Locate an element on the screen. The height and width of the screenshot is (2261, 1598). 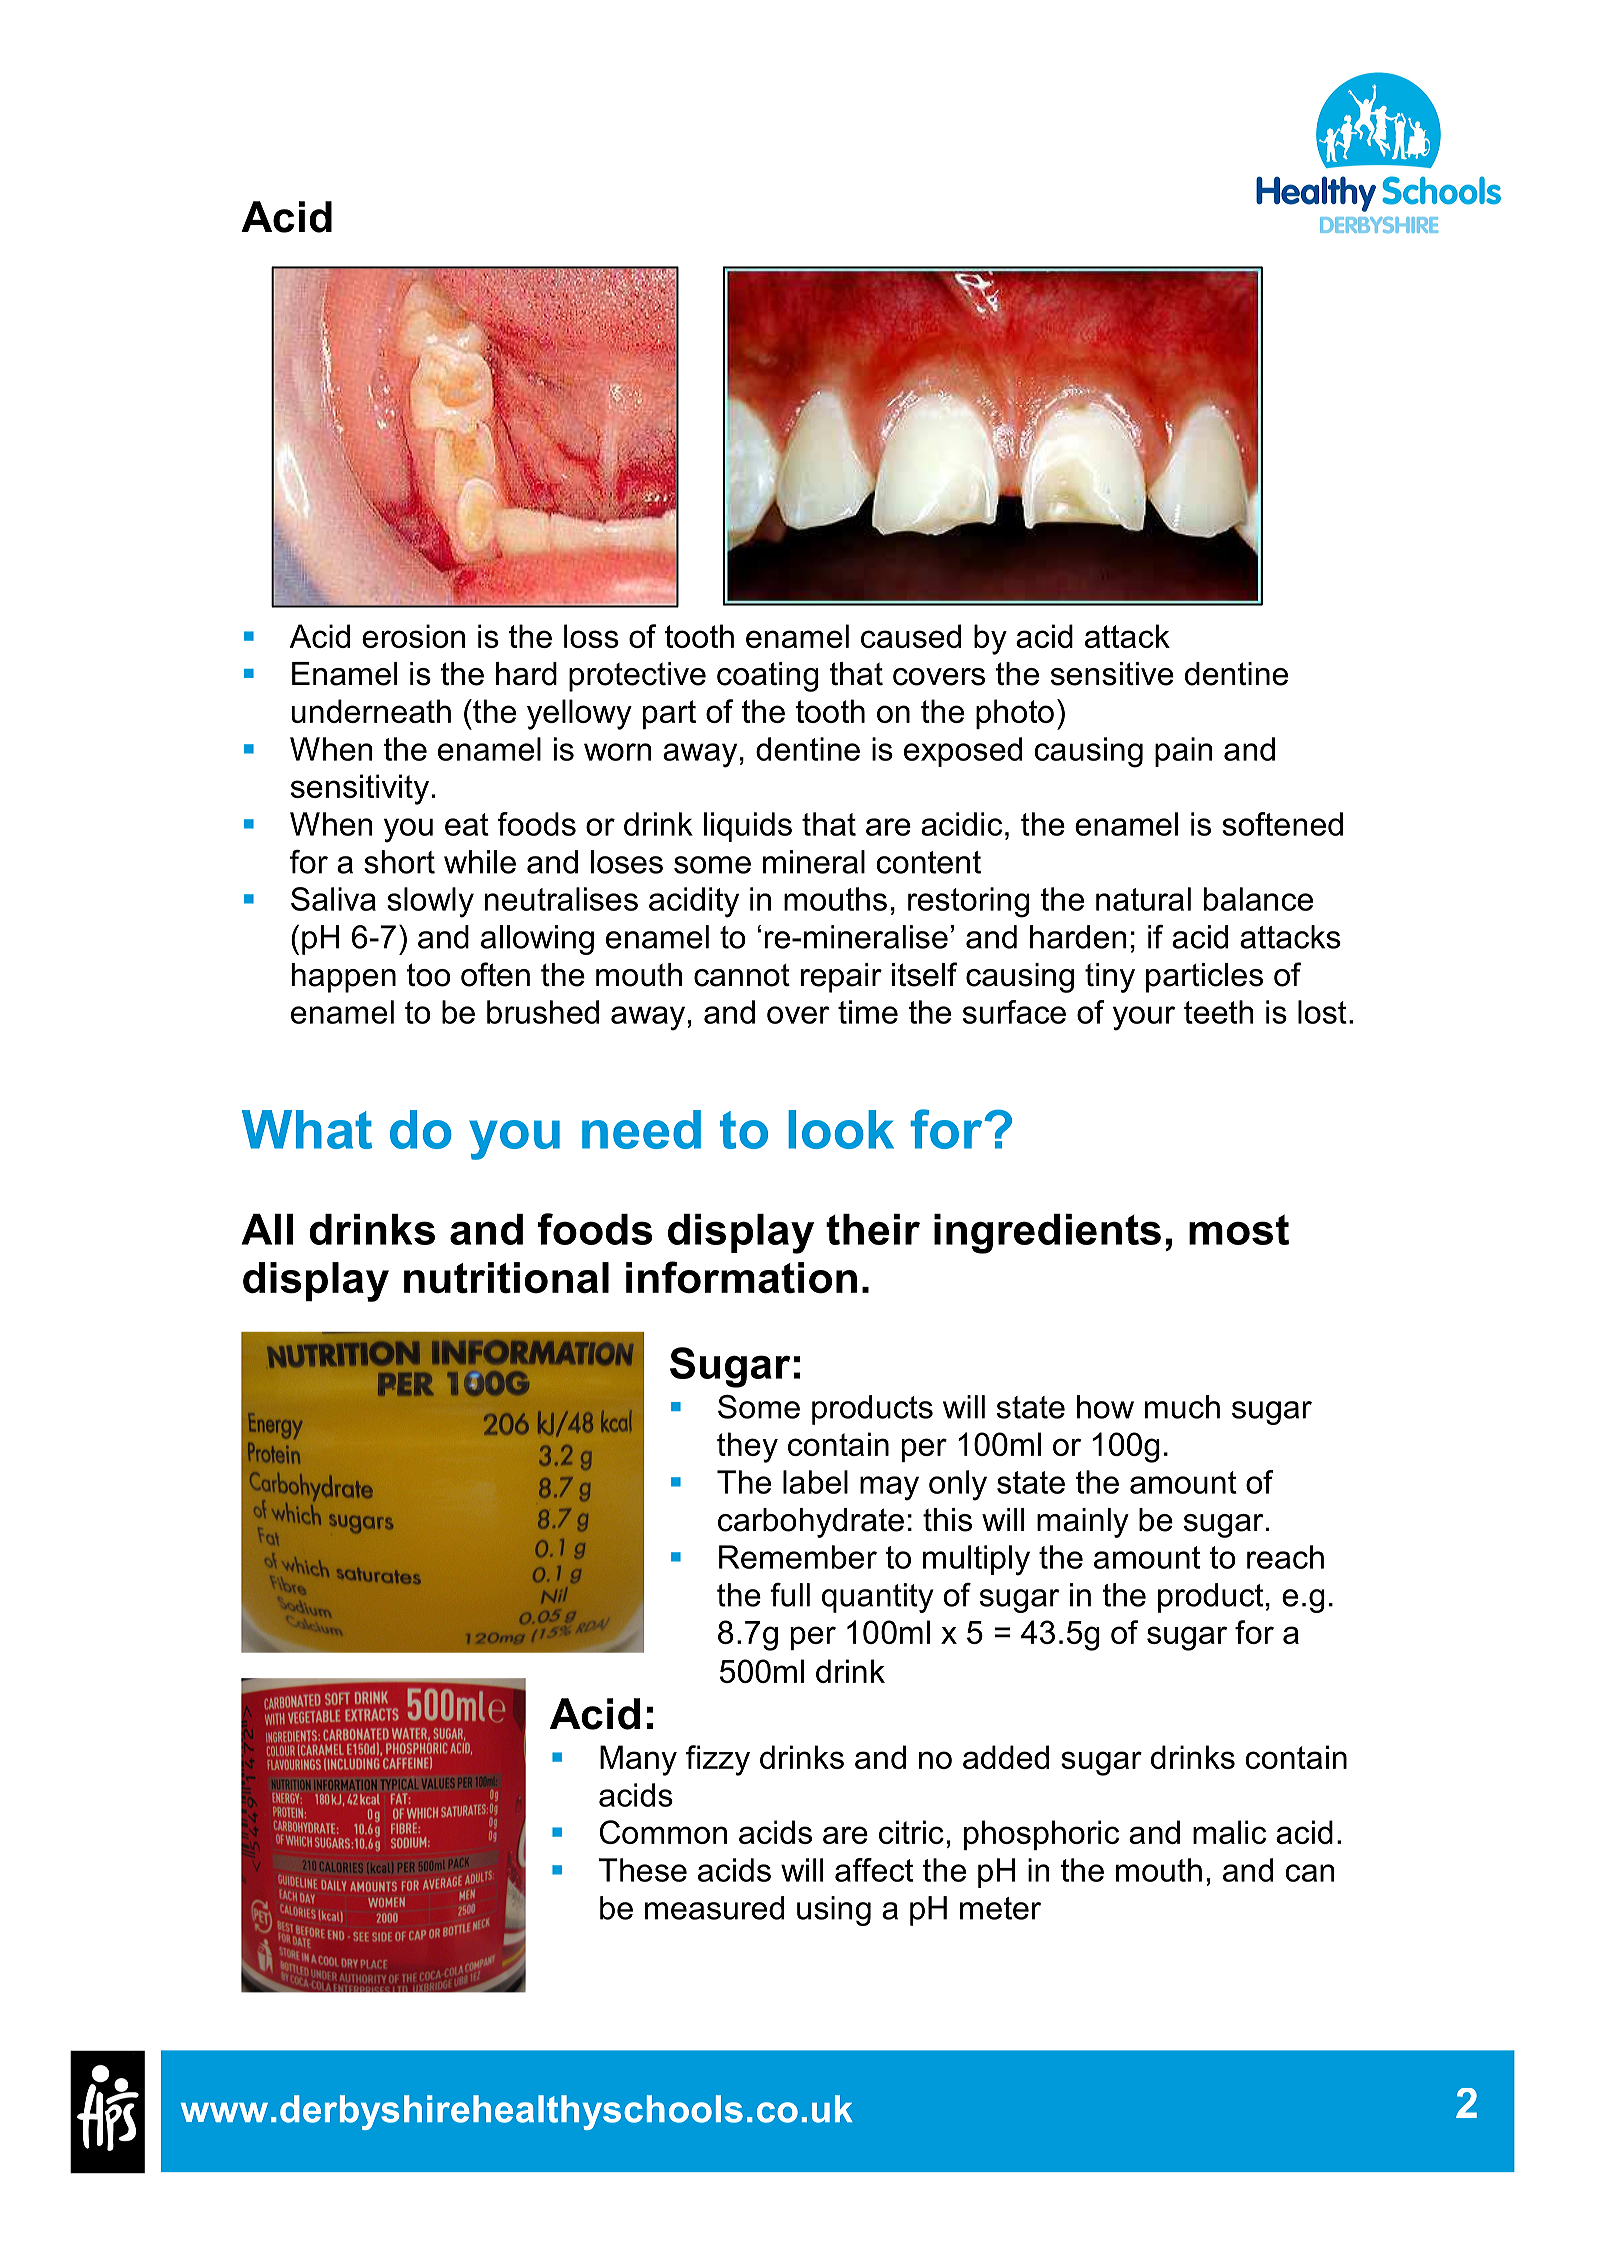
label is located at coordinates (815, 1482).
